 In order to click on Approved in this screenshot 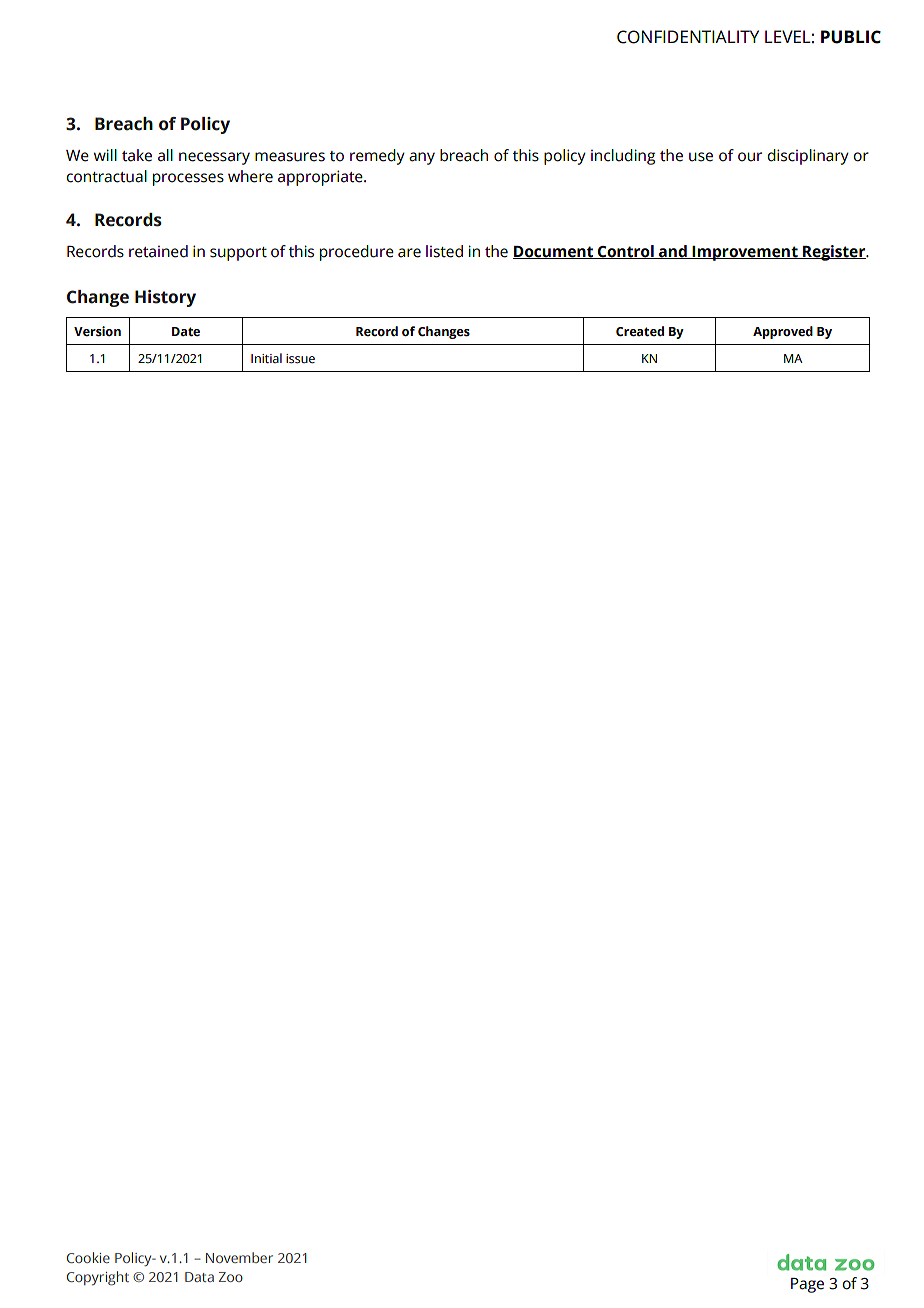, I will do `click(783, 332)`.
